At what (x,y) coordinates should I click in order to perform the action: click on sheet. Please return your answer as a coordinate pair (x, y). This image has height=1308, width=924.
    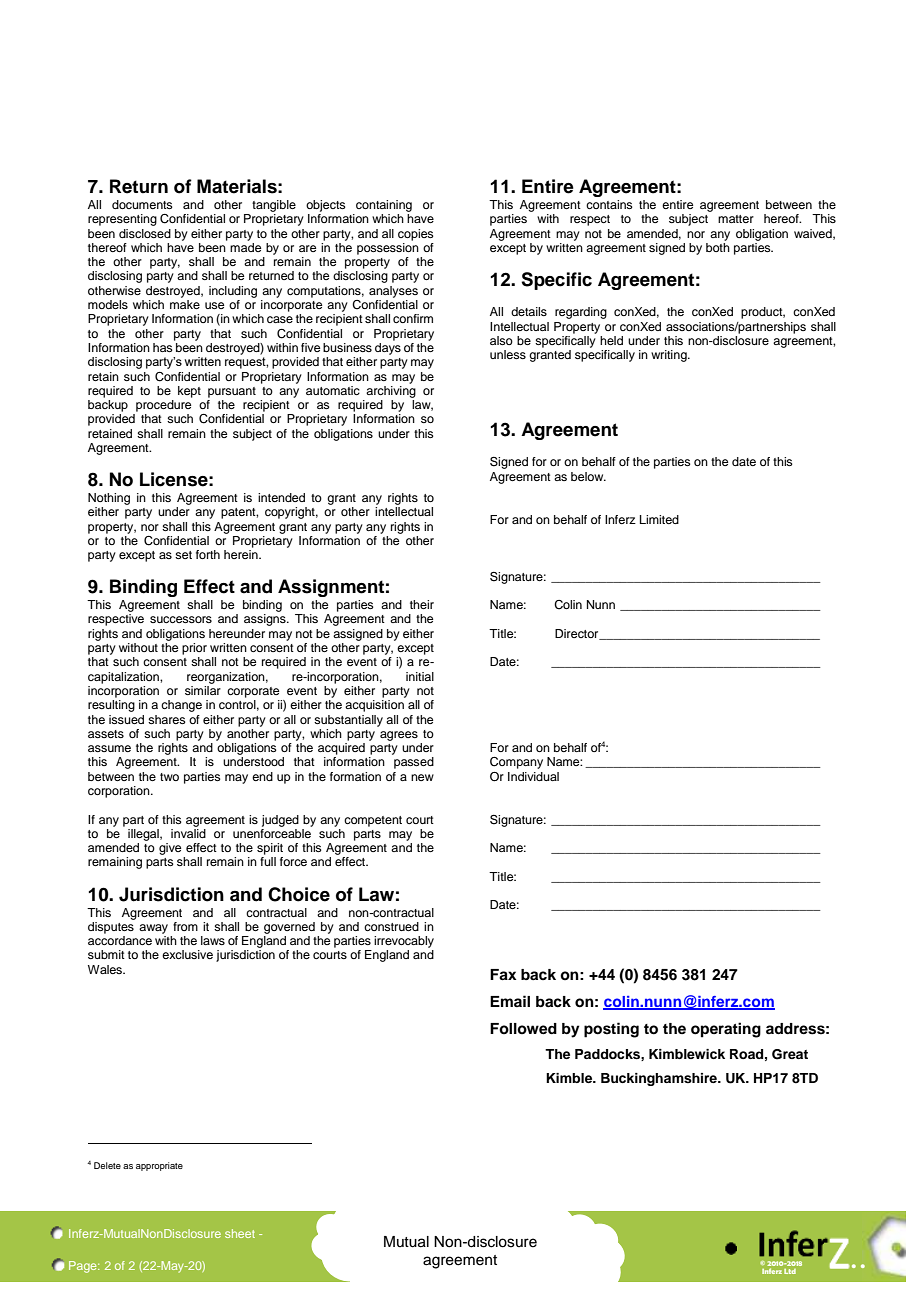
    Looking at the image, I should click on (240, 1233).
